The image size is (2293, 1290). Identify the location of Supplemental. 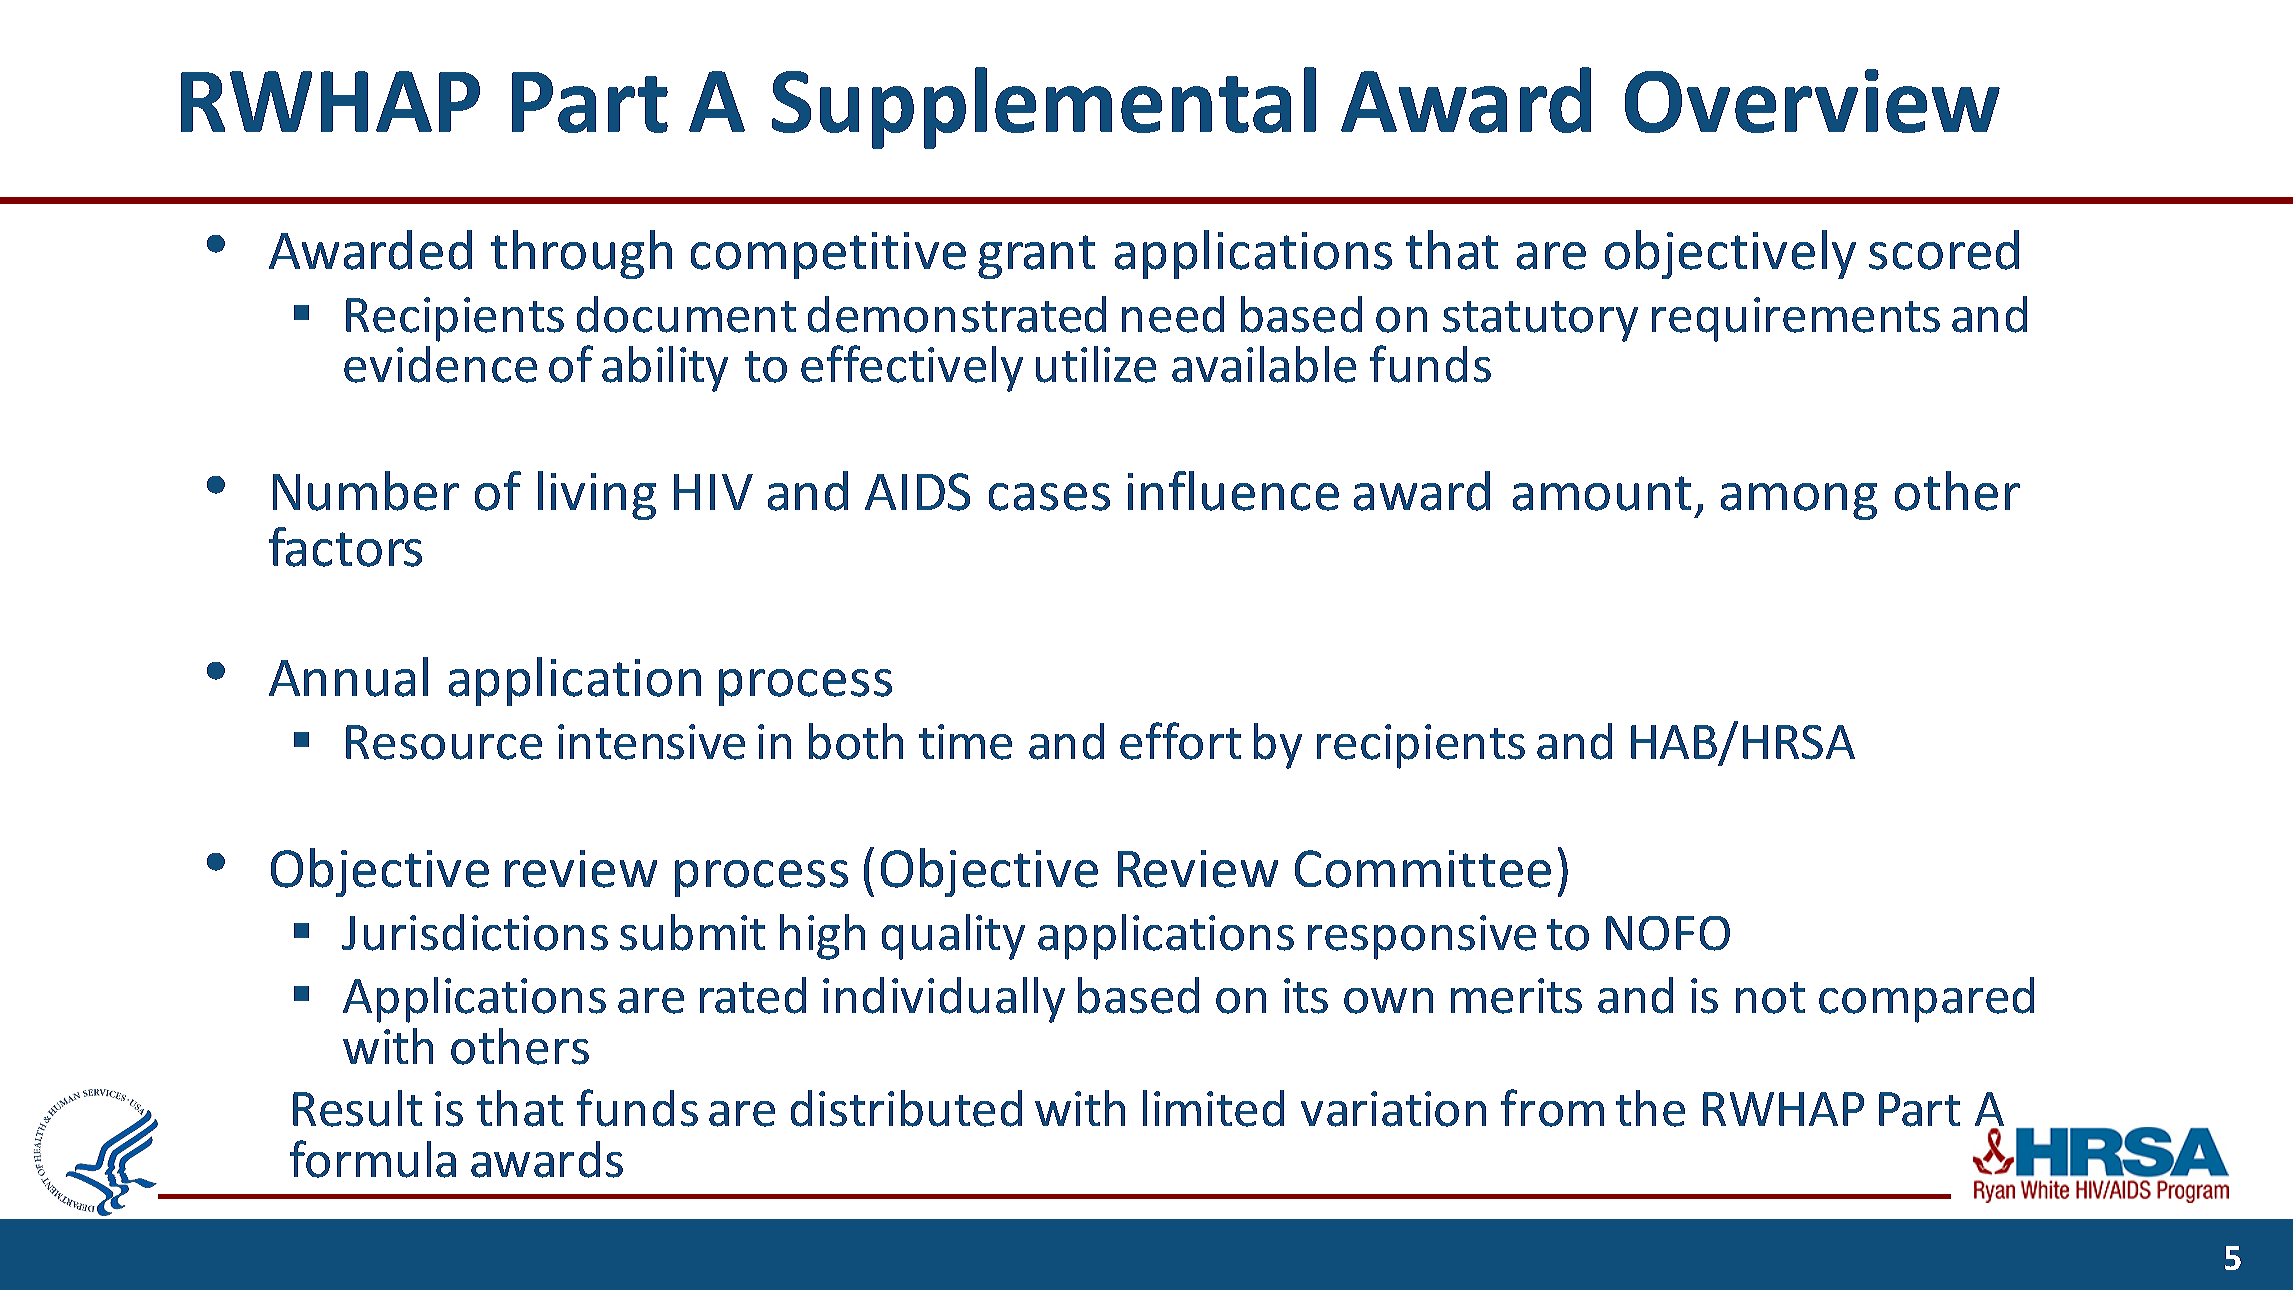
(1044, 108).
